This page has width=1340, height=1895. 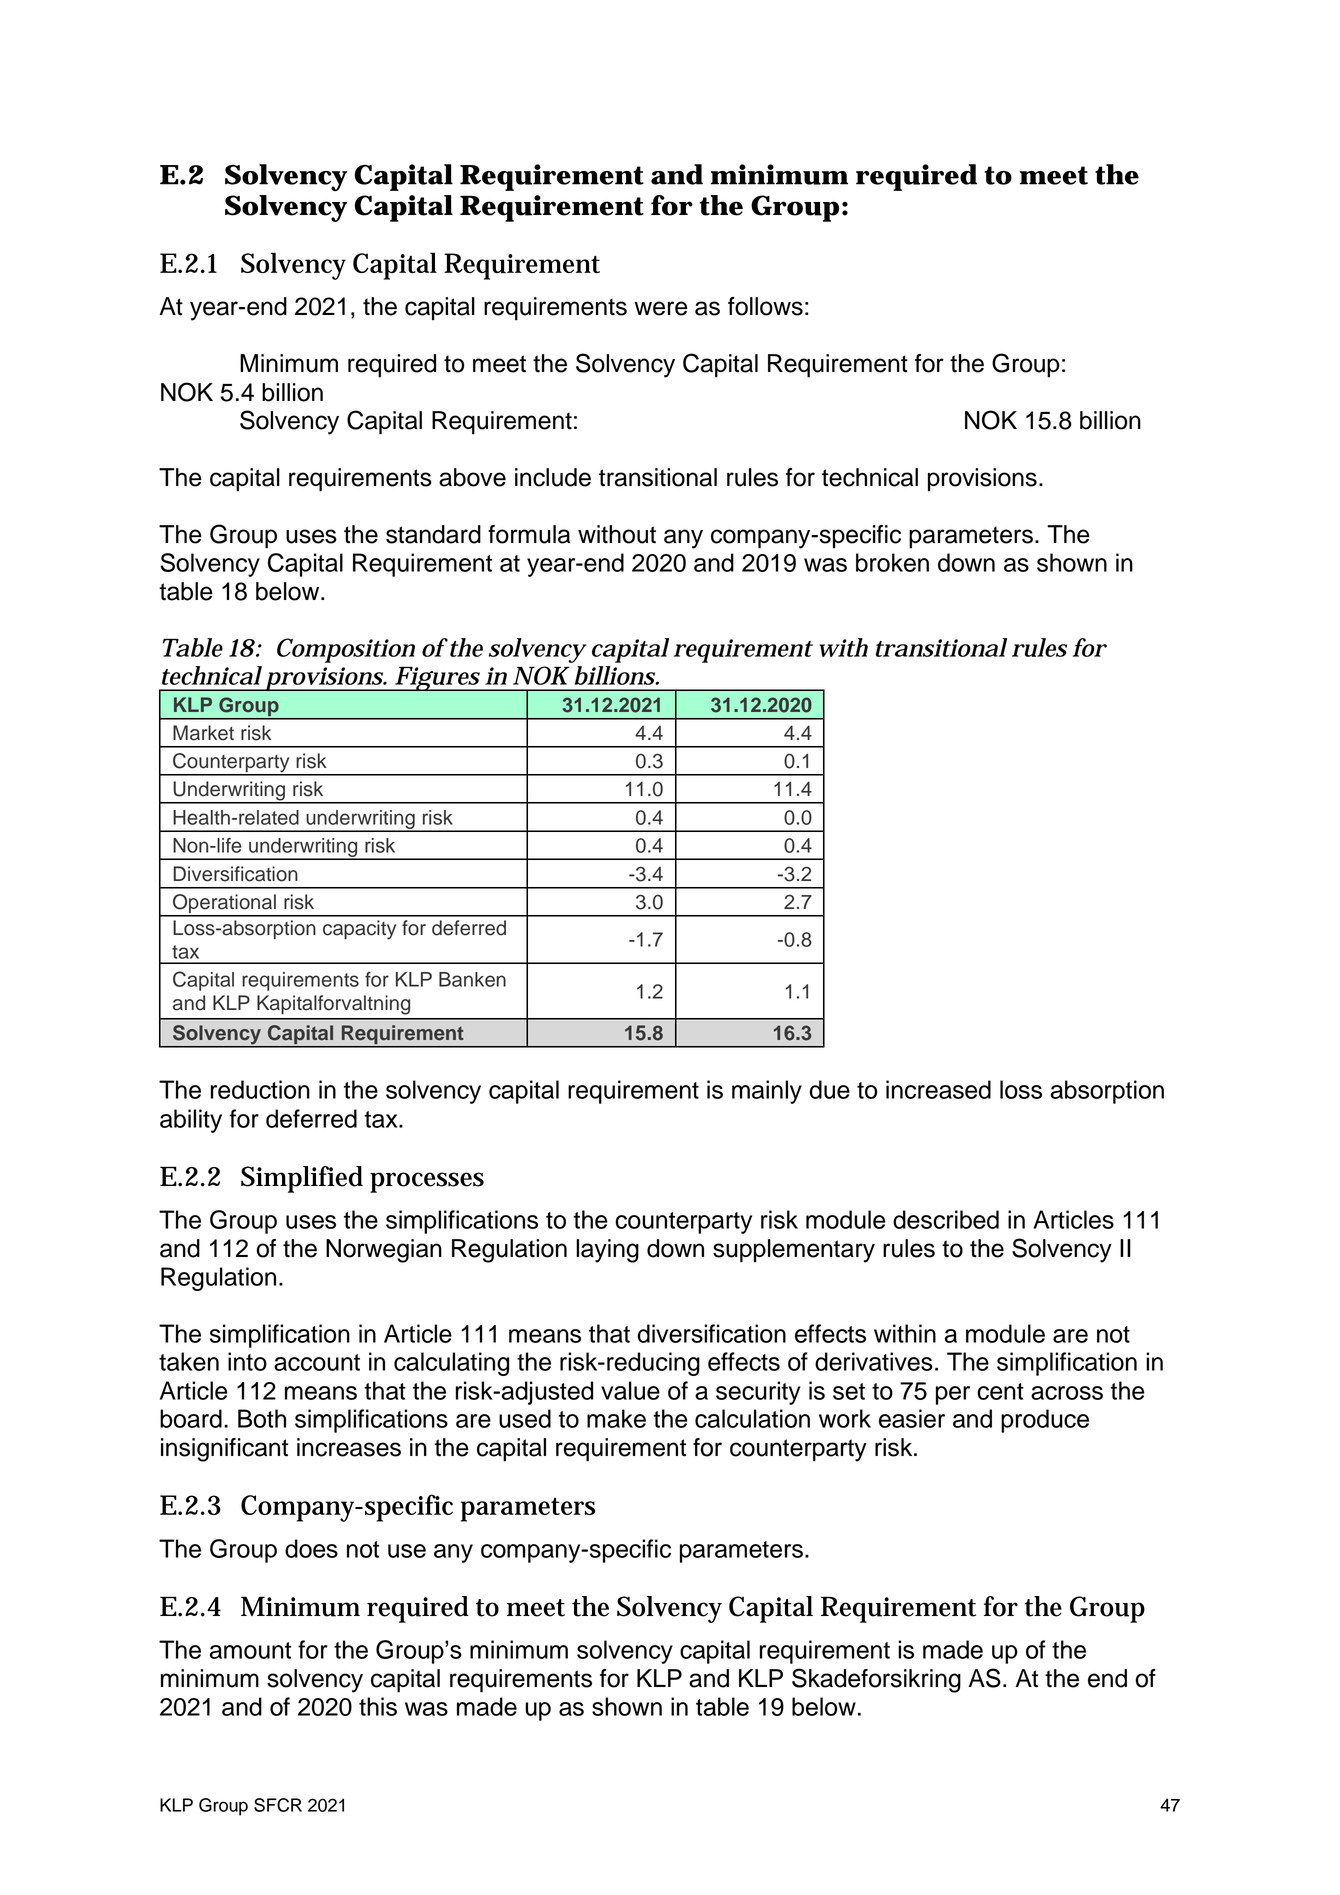 What do you see at coordinates (203, 733) in the page?
I see `Market` at bounding box center [203, 733].
